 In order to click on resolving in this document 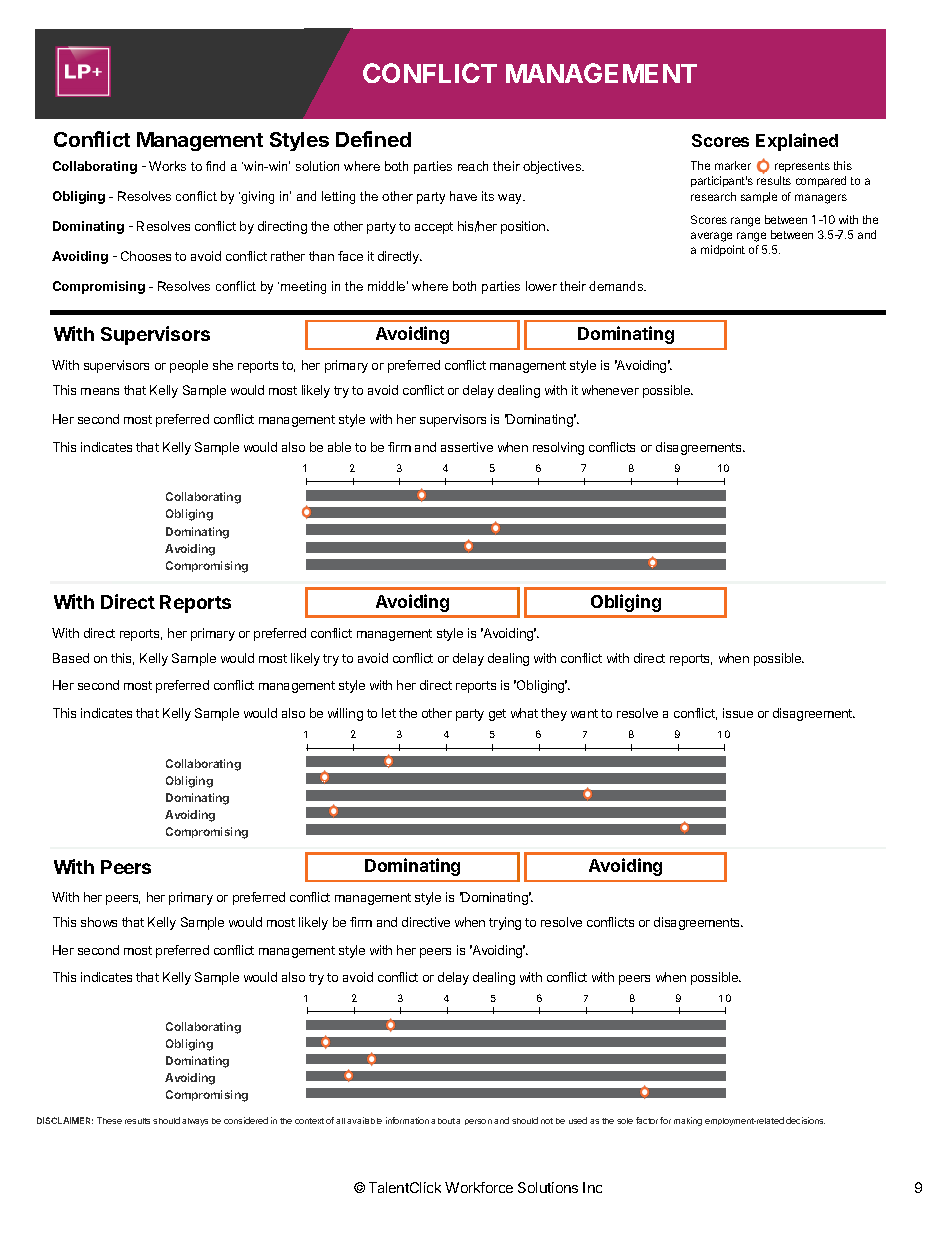, I will do `click(558, 448)`.
